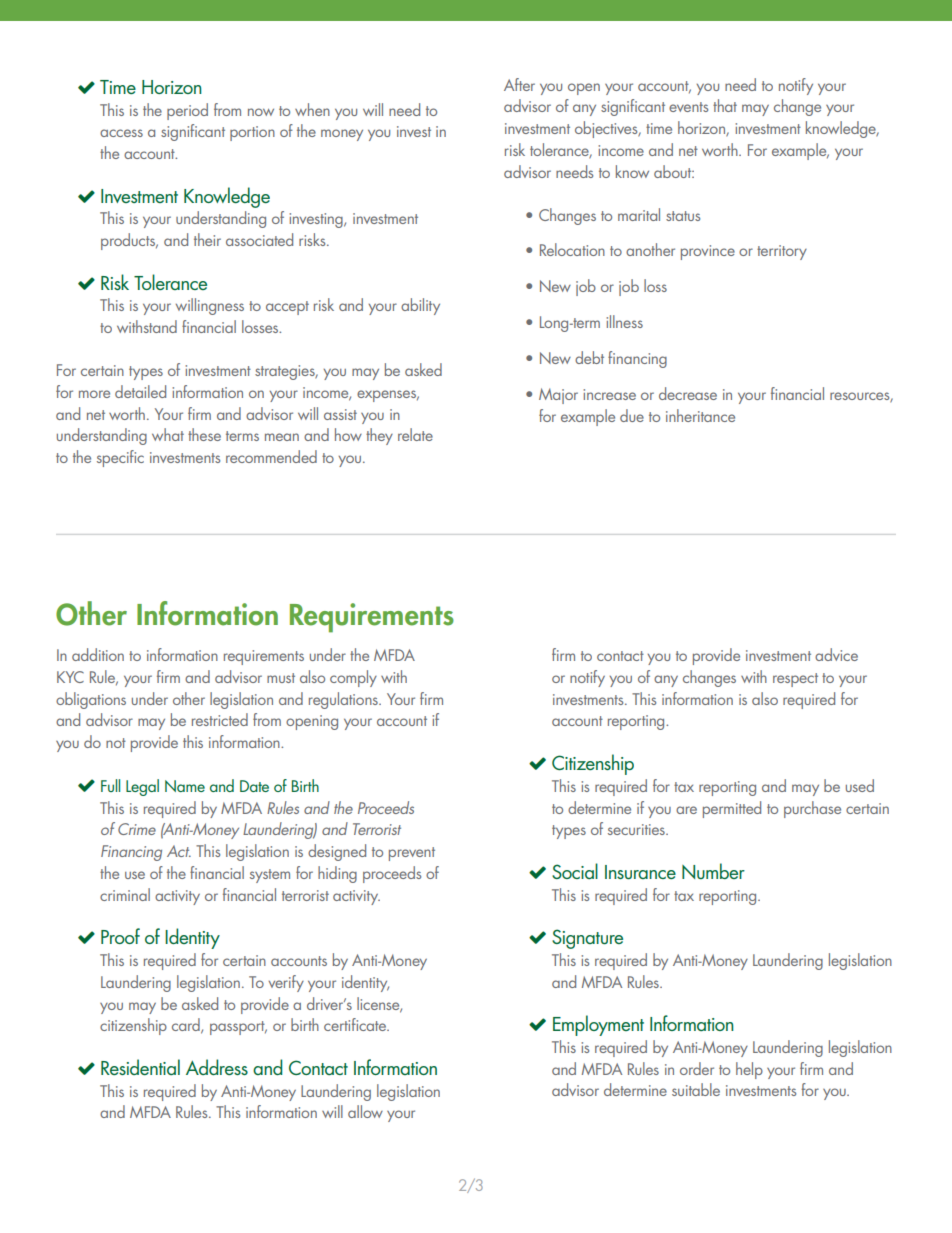  Describe the element at coordinates (140, 1067) in the screenshot. I see `Residential` at that location.
